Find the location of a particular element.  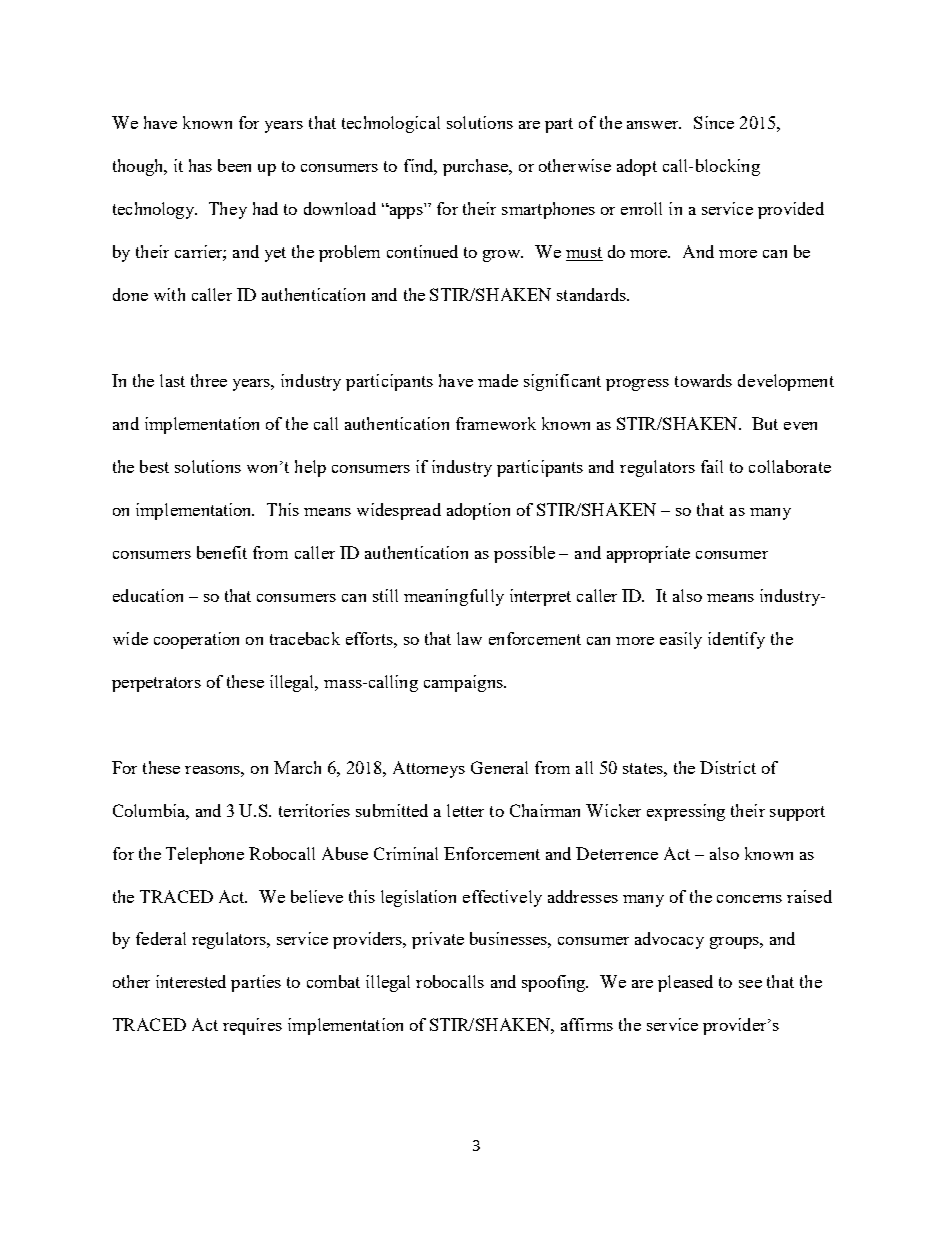

appropriate is located at coordinates (648, 554).
